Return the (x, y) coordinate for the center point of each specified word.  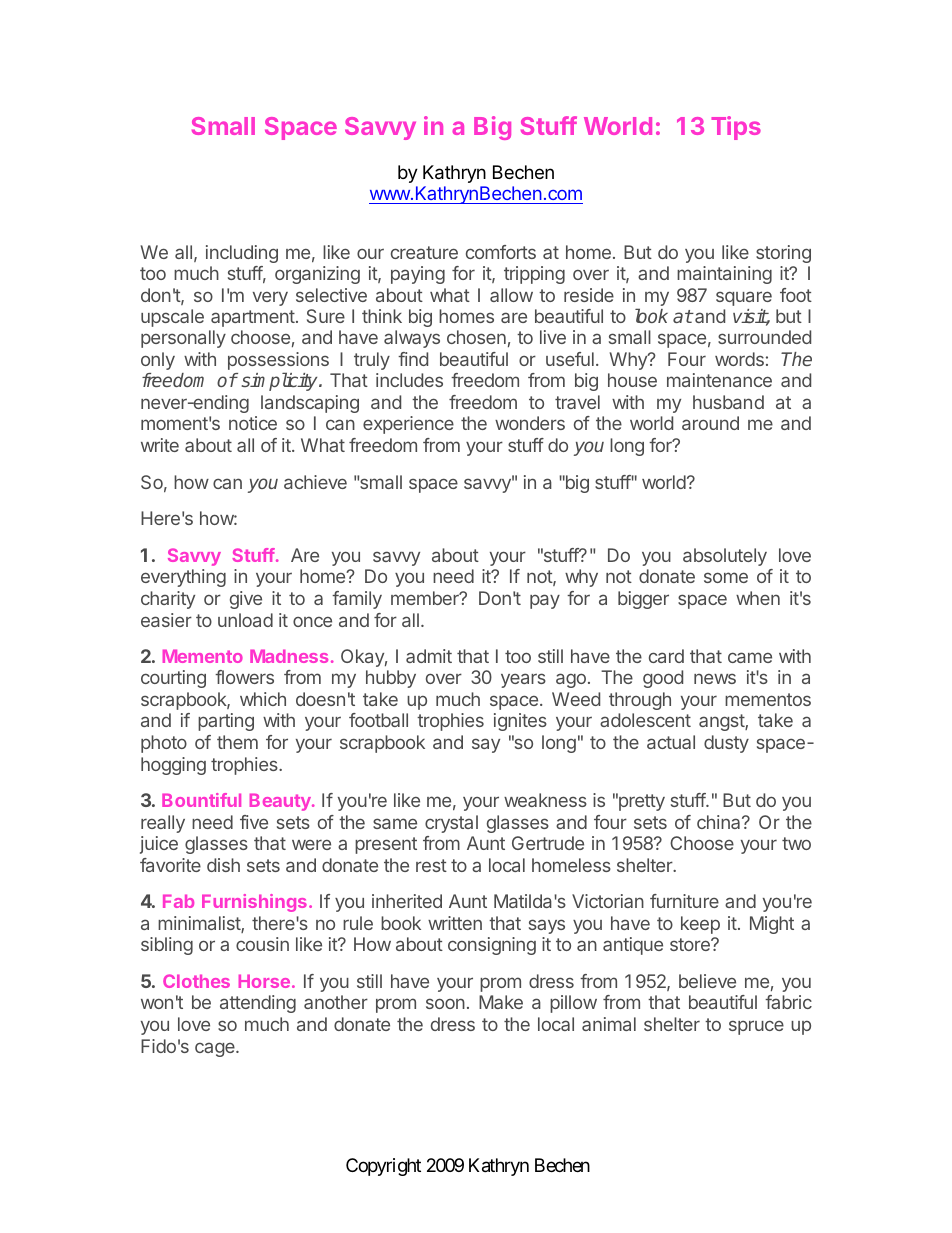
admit (429, 656)
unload (245, 620)
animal (609, 1024)
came (750, 657)
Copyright (383, 1167)
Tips (736, 128)
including (242, 254)
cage (216, 1049)
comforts (501, 252)
